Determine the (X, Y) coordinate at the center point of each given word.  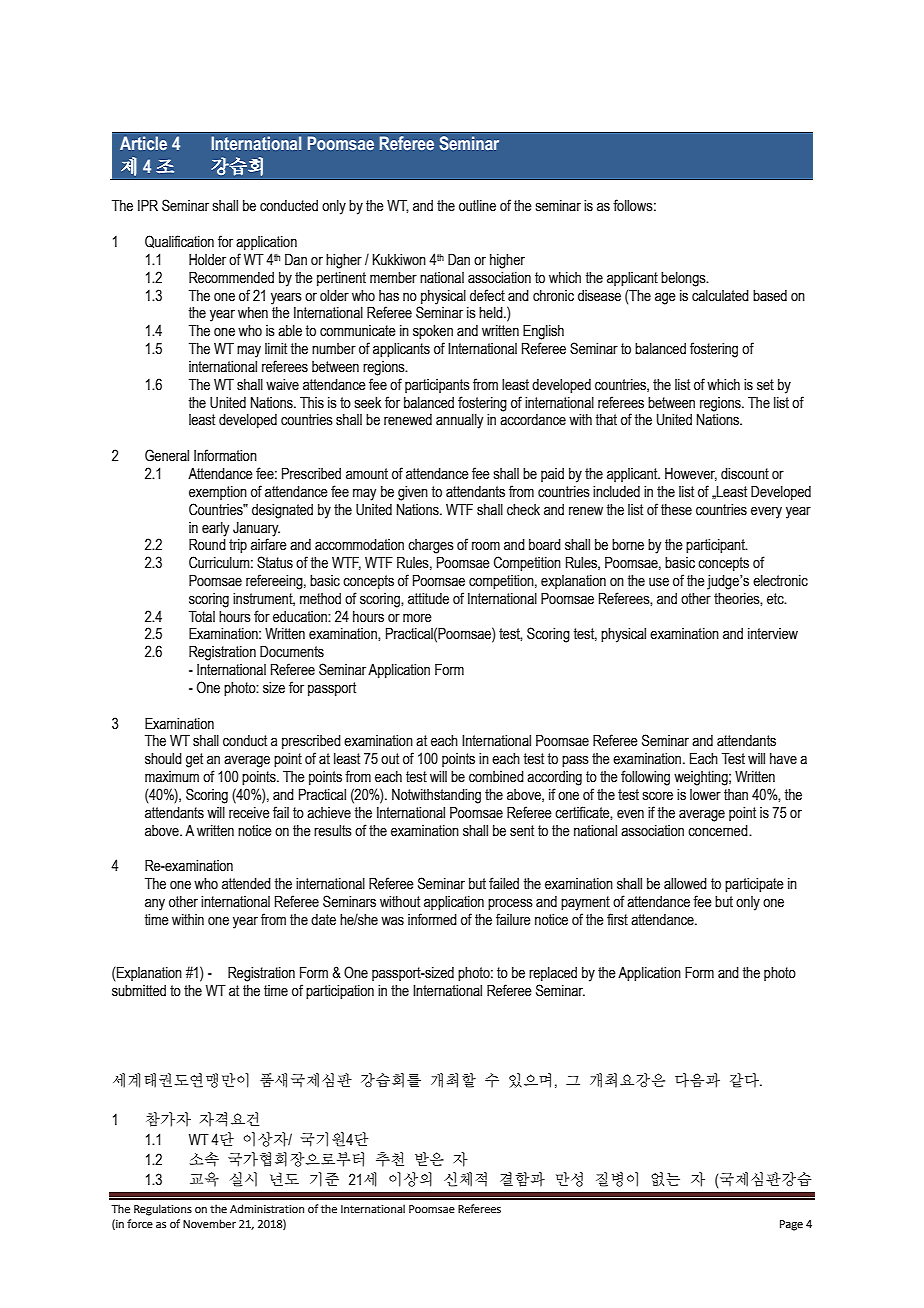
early (216, 529)
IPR (148, 205)
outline (477, 206)
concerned (719, 831)
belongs (684, 279)
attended (246, 884)
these (676, 510)
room (486, 546)
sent (522, 831)
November (209, 1223)
